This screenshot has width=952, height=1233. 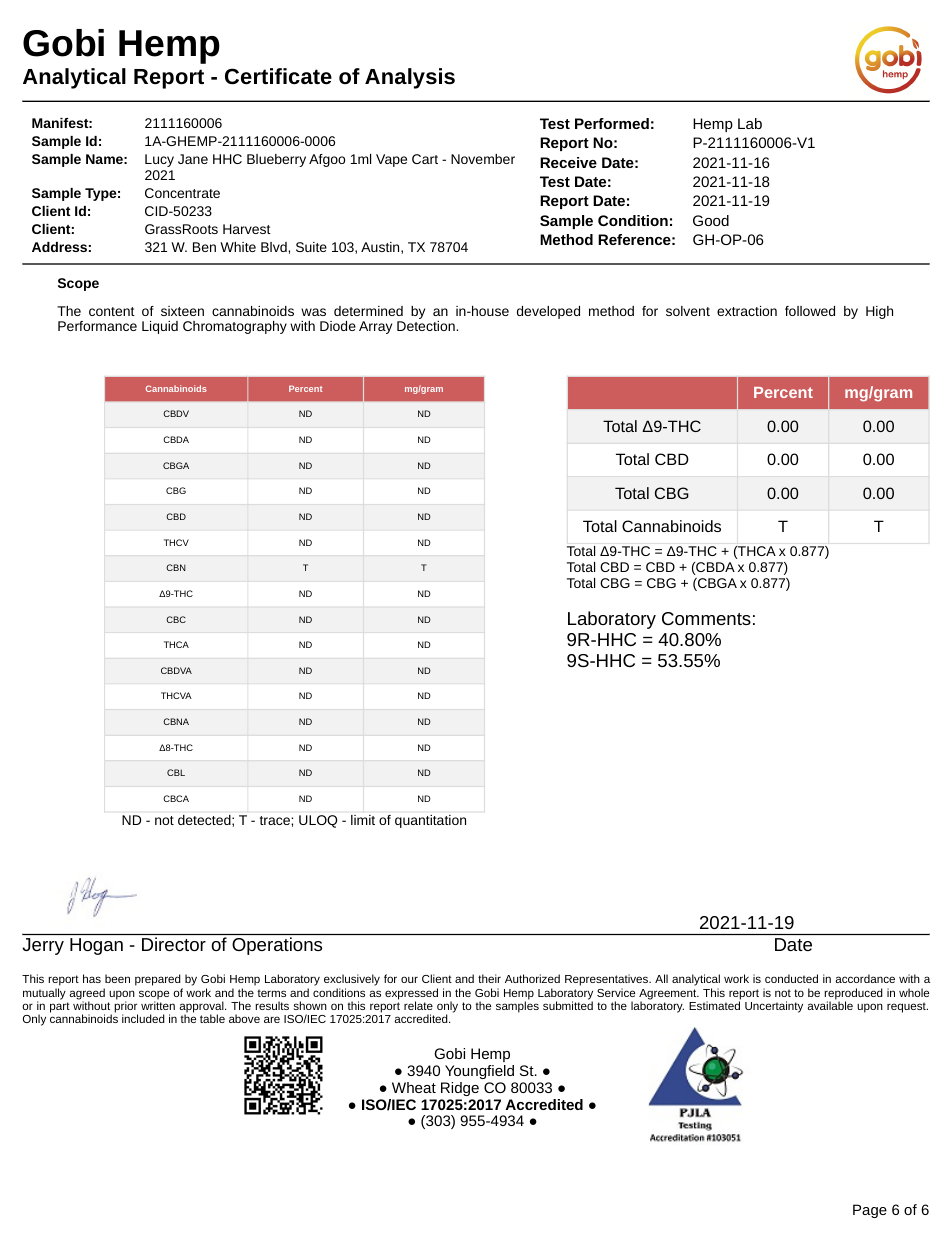 I want to click on Detection, so click(x=427, y=326).
